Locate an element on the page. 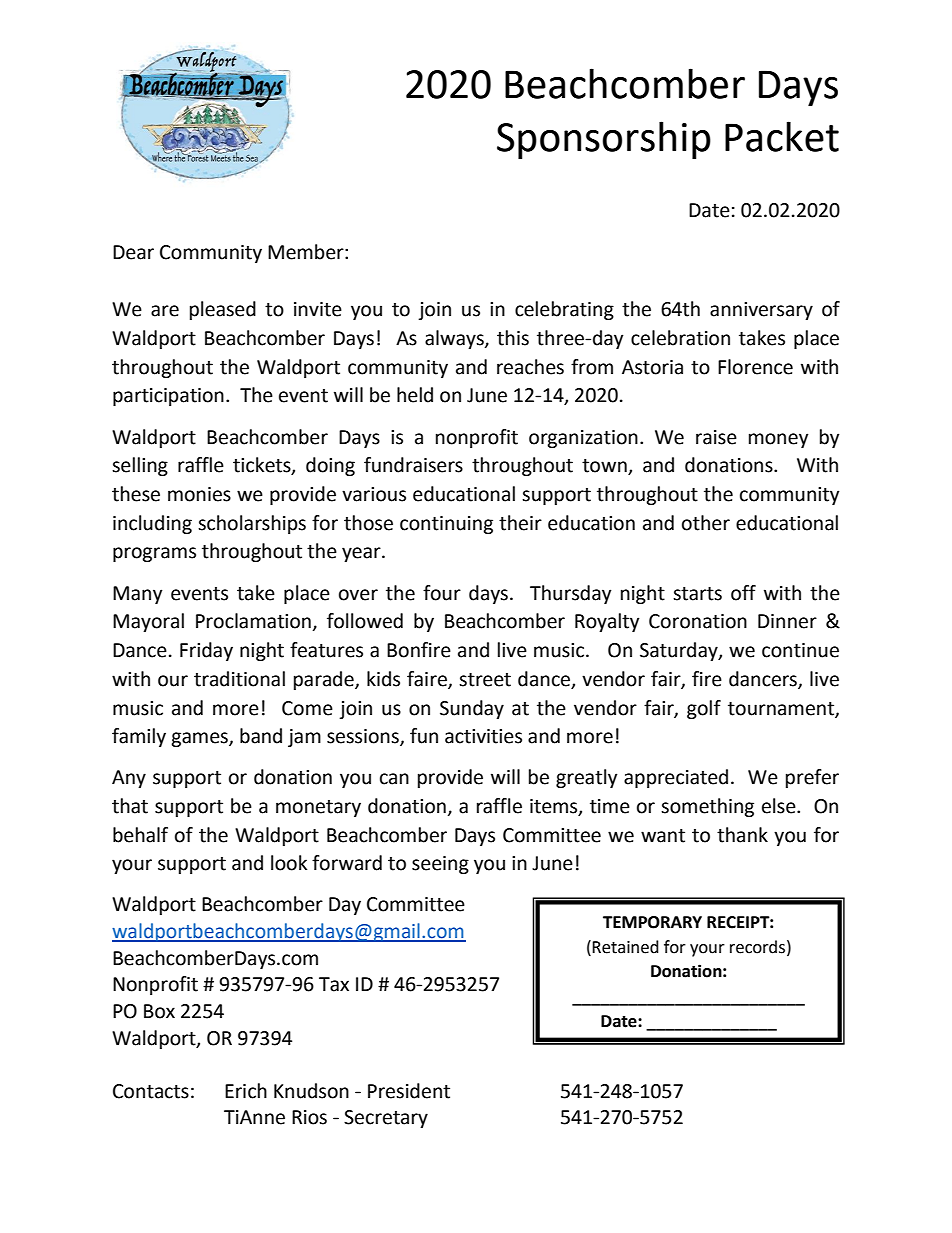 The image size is (952, 1233). activities is located at coordinates (483, 736).
